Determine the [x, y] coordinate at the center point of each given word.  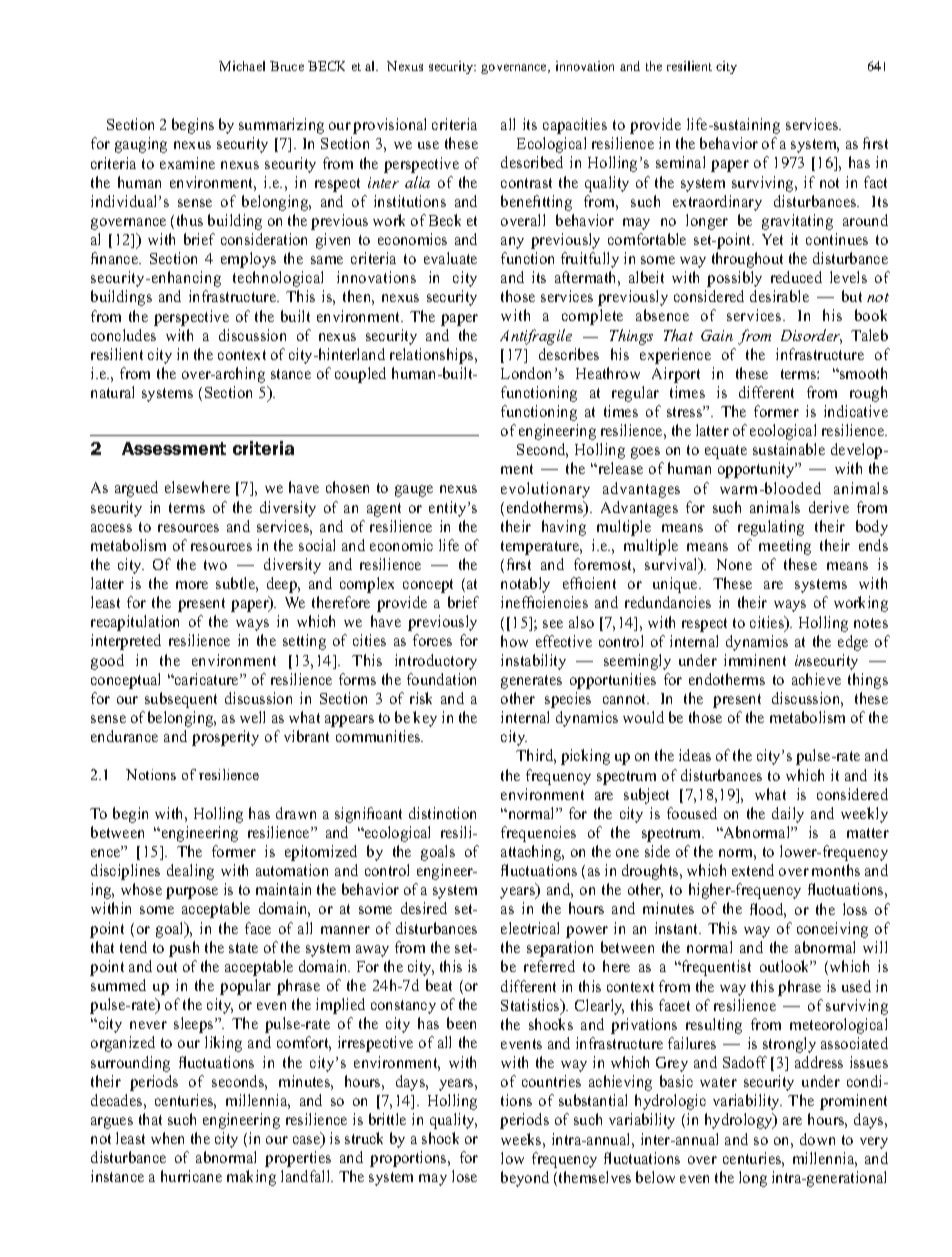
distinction [442, 813]
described [532, 162]
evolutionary [545, 490]
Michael [242, 66]
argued [136, 489]
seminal [680, 162]
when [167, 1138]
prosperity [225, 738]
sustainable [789, 449]
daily [788, 815]
